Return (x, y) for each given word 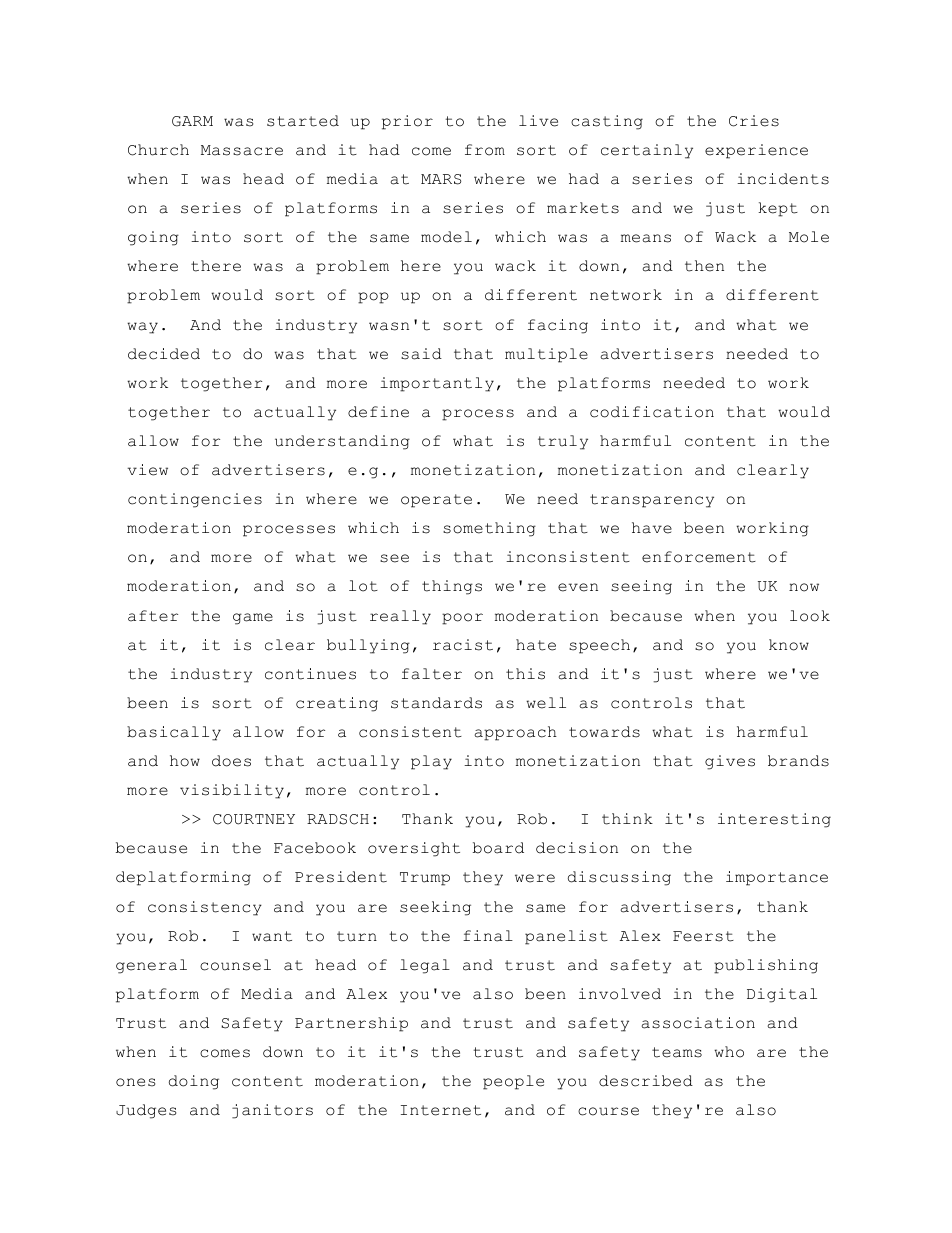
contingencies (195, 500)
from (485, 150)
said (421, 354)
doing (194, 1082)
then (704, 266)
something (489, 529)
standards (436, 703)
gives (730, 762)
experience (756, 151)
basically (174, 733)
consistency (205, 908)
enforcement (699, 557)
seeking (435, 908)
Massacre (242, 150)
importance (777, 878)
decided (164, 354)
